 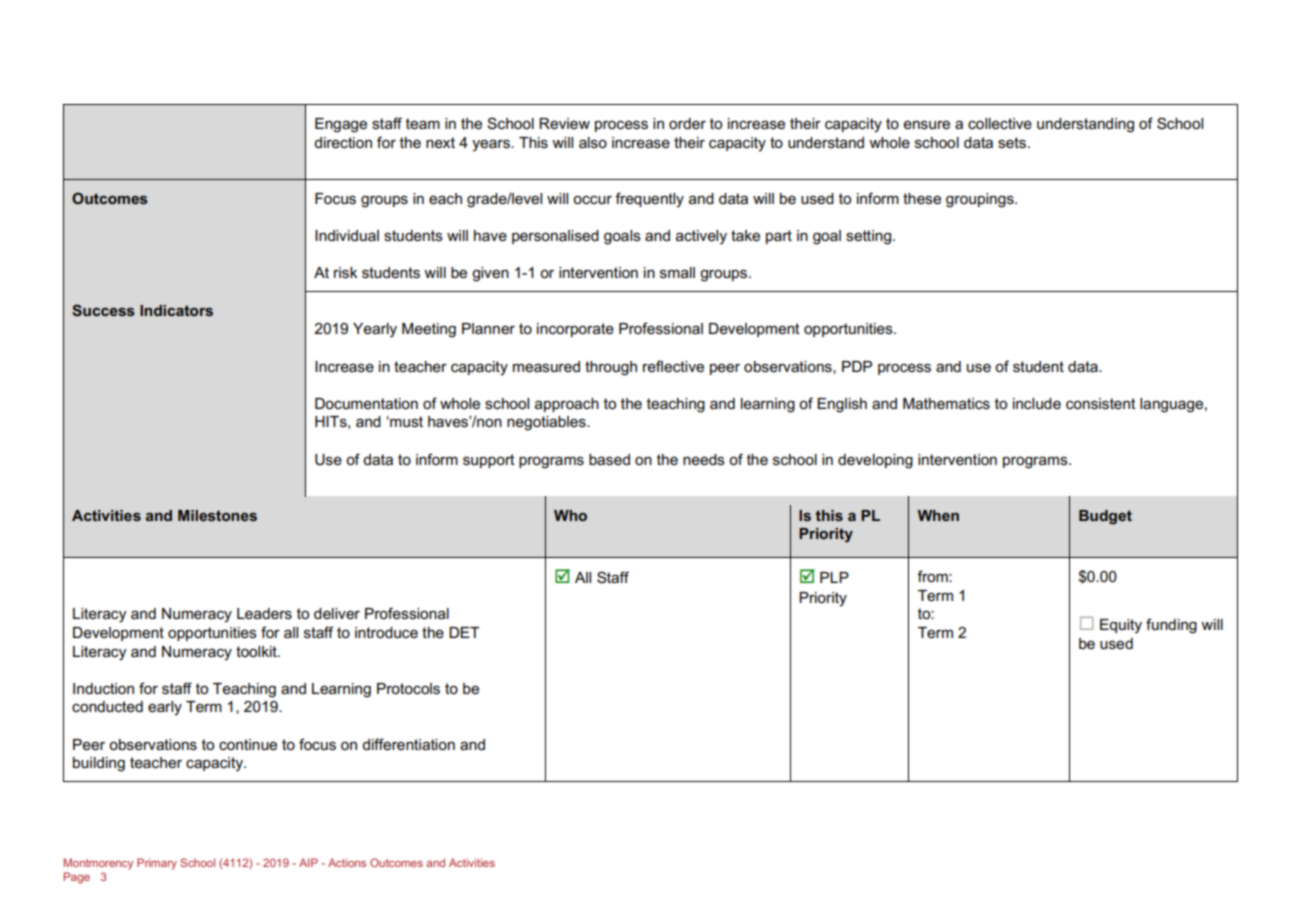 I want to click on Primary, so click(x=157, y=864).
